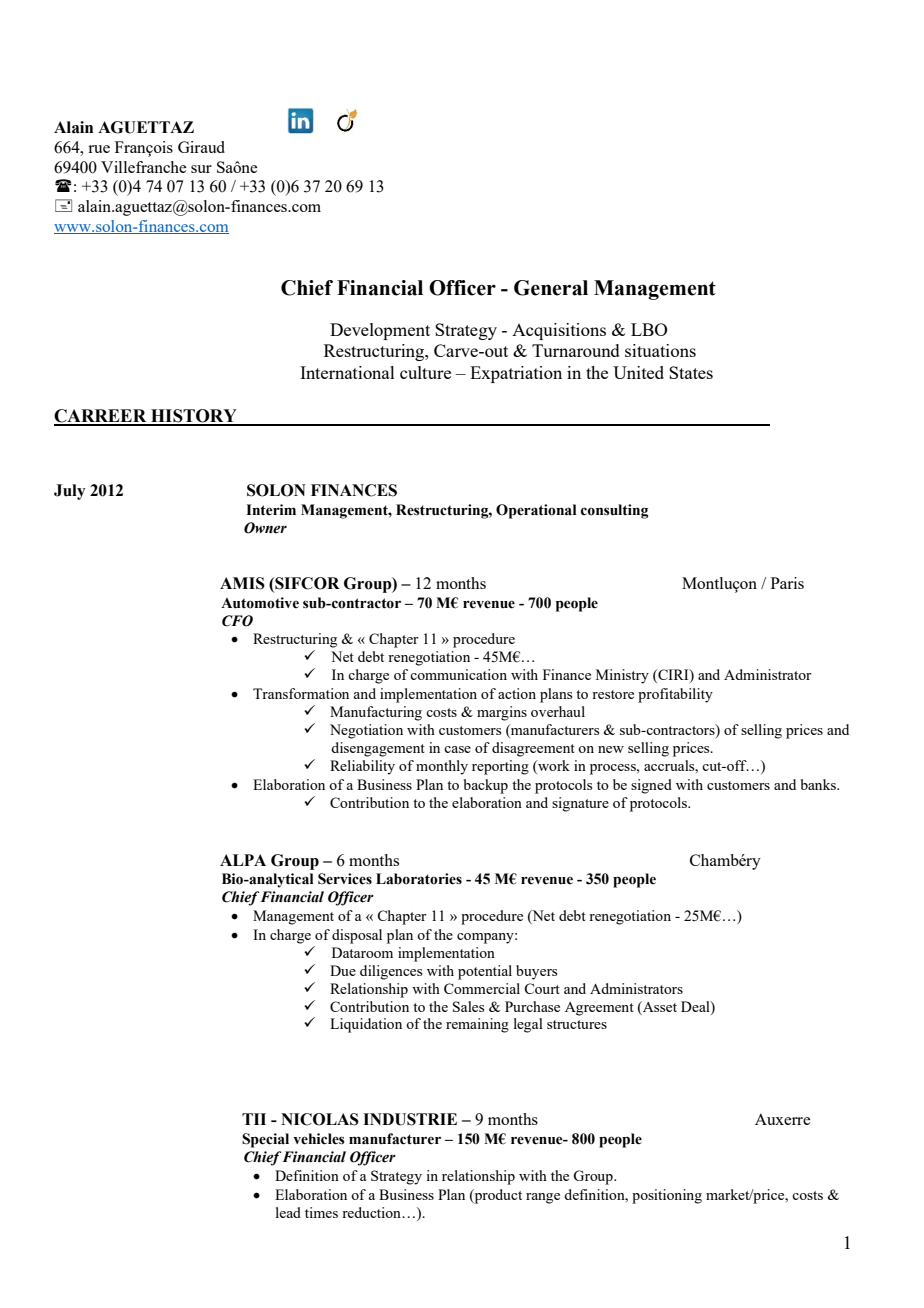 This screenshot has width=924, height=1308. Describe the element at coordinates (787, 583) in the screenshot. I see `Paris` at that location.
